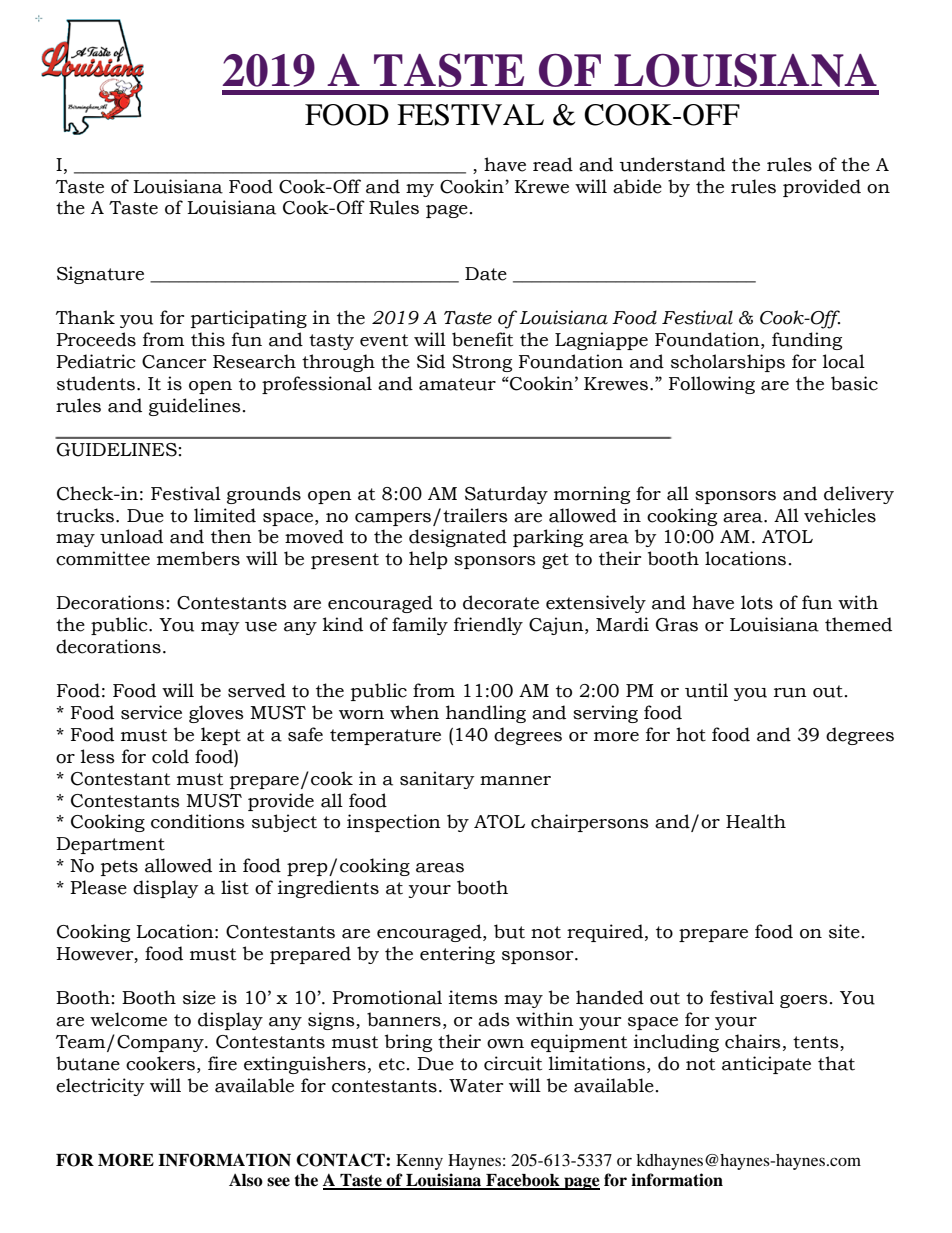 Image resolution: width=952 pixels, height=1233 pixels. Describe the element at coordinates (553, 164) in the screenshot. I see `read` at that location.
